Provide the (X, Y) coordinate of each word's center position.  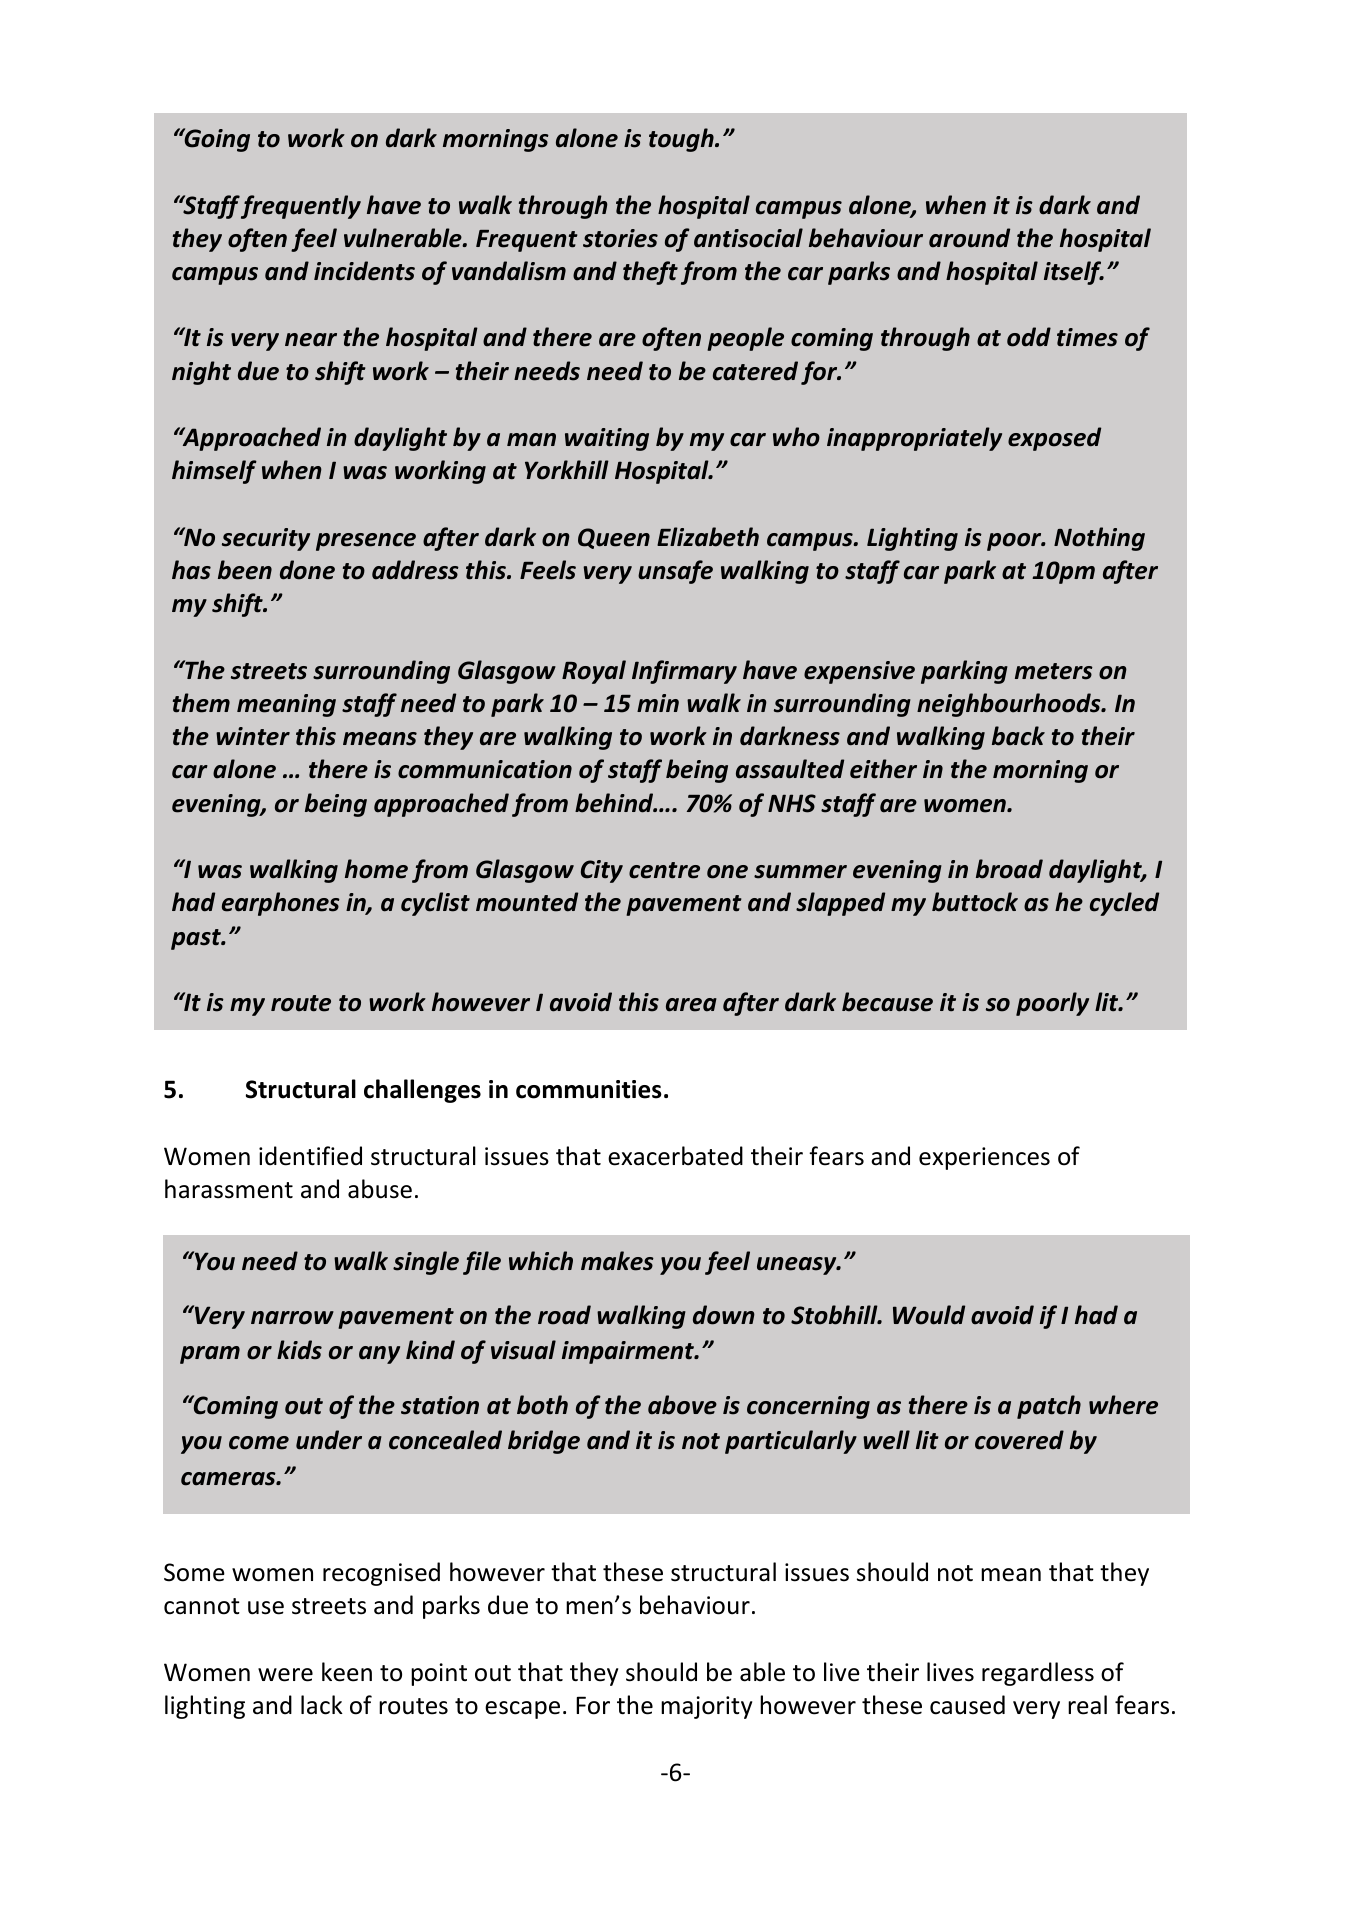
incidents (364, 271)
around (969, 238)
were (285, 1675)
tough (682, 140)
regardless (1038, 1674)
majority (706, 1707)
